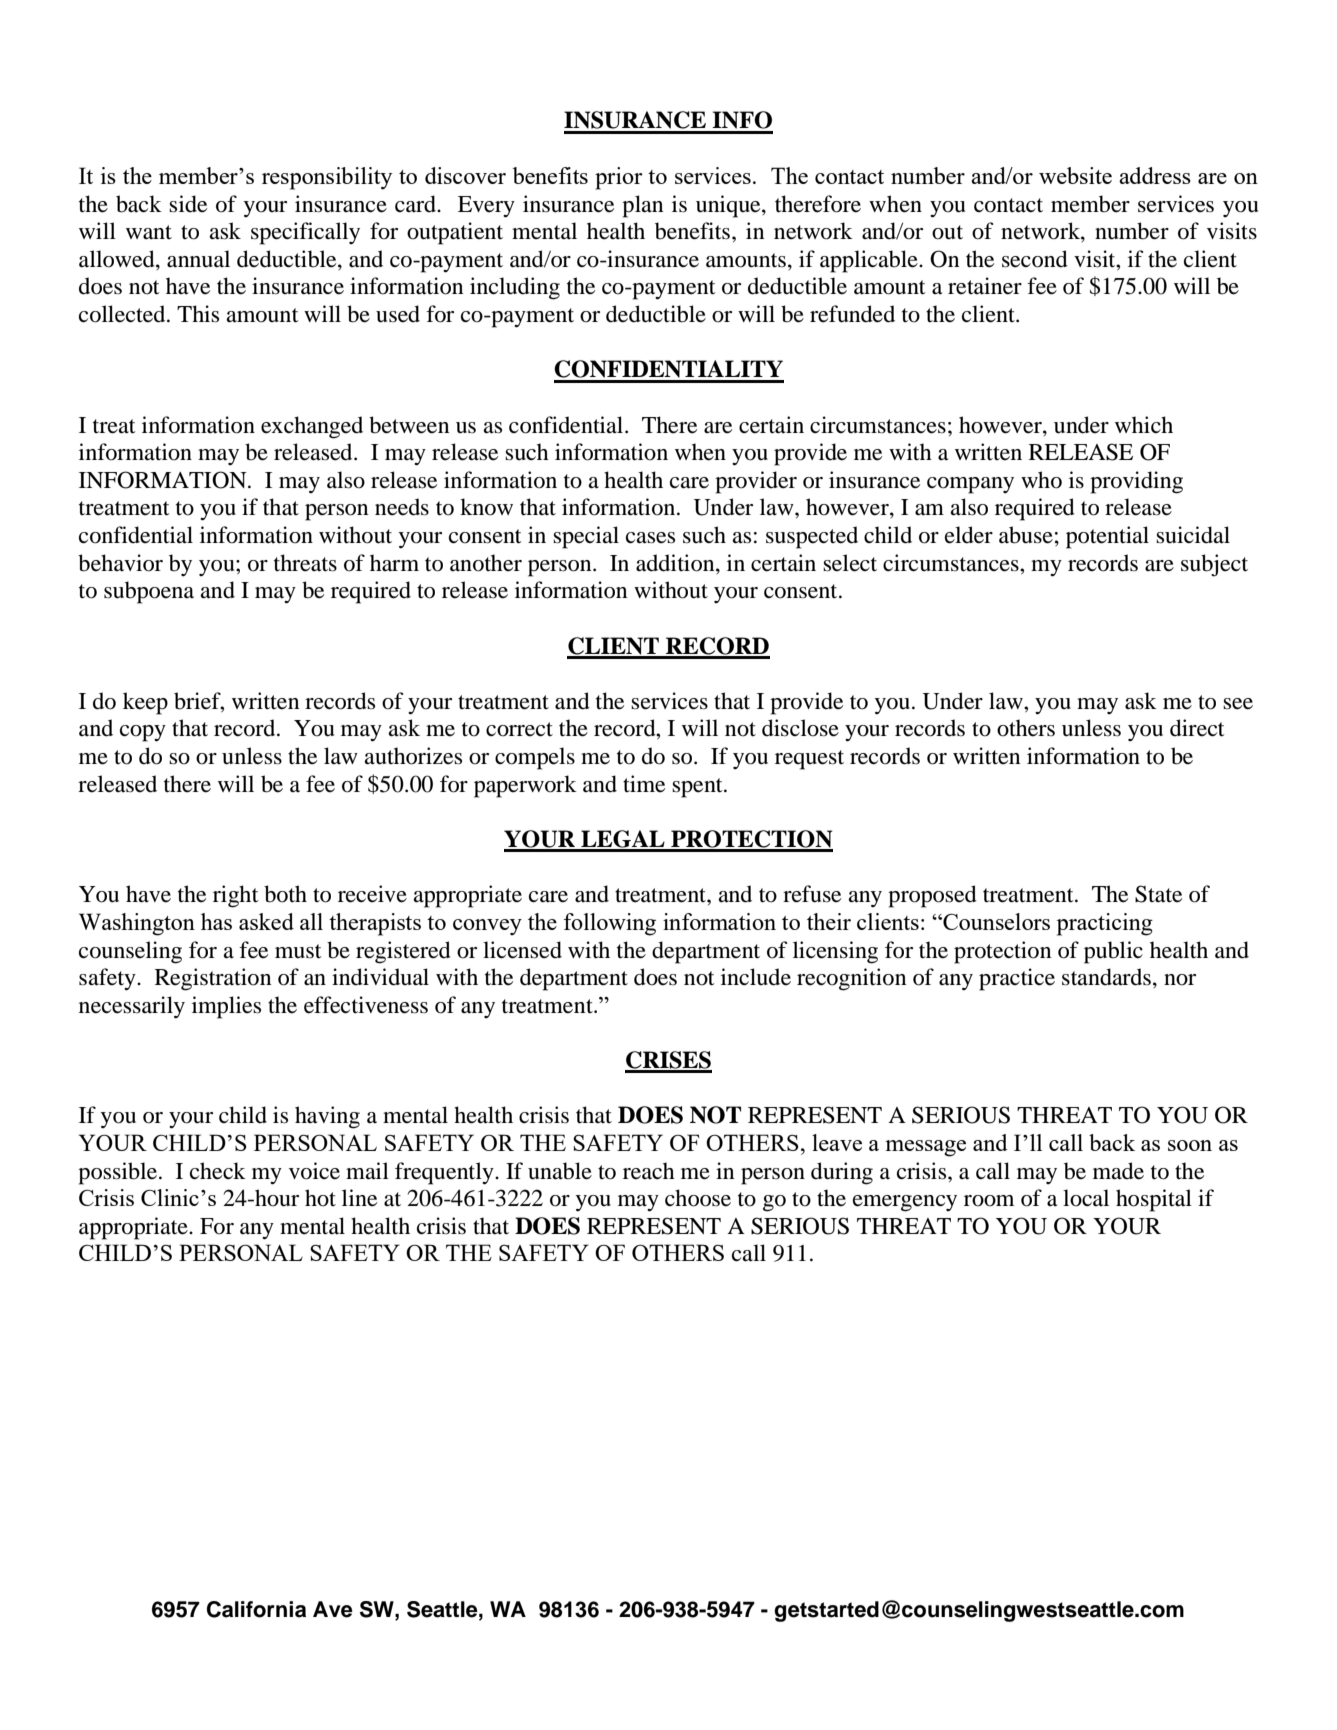  Describe the element at coordinates (320, 1198) in the screenshot. I see `hot` at that location.
